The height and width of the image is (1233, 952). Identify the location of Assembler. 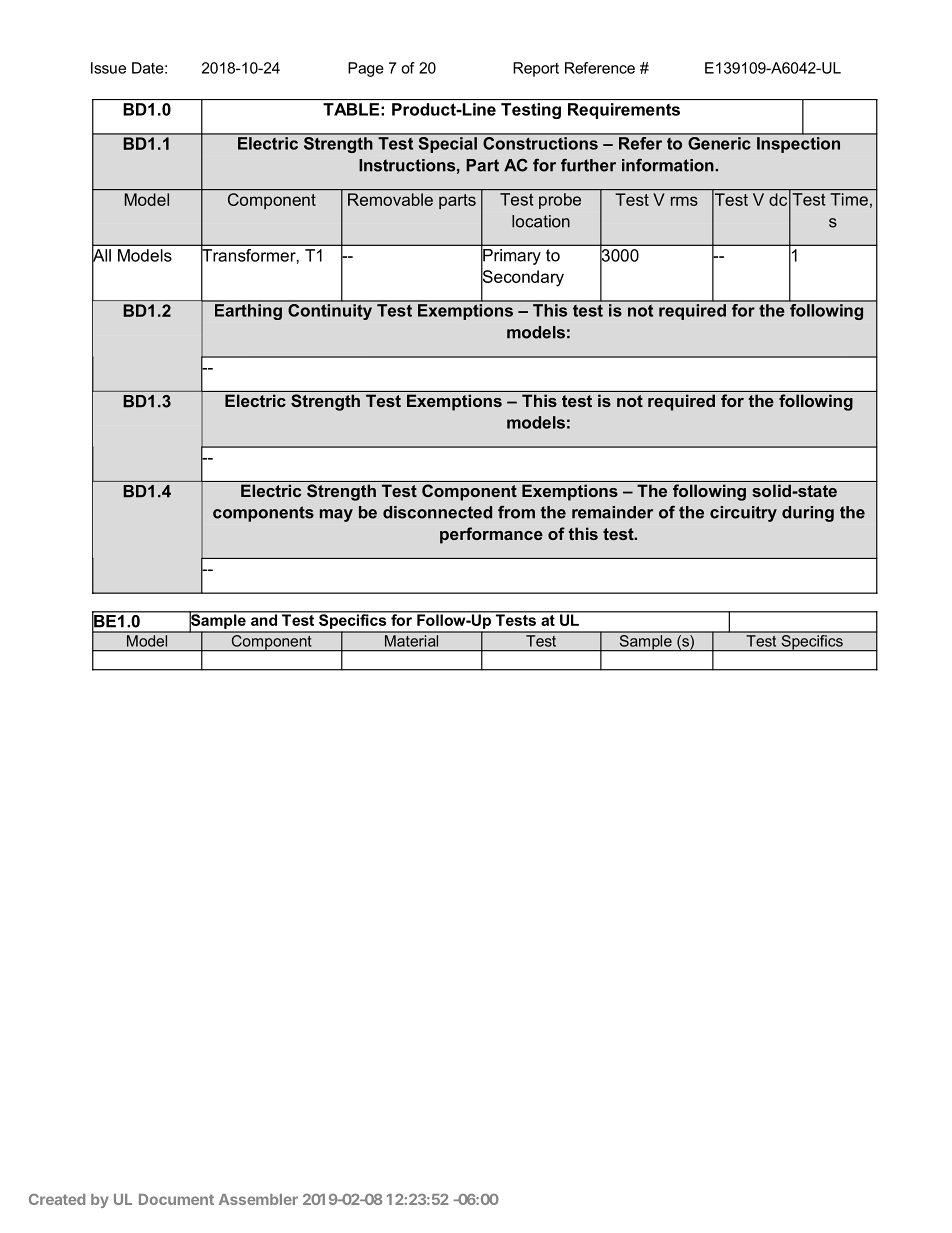
(258, 1199).
